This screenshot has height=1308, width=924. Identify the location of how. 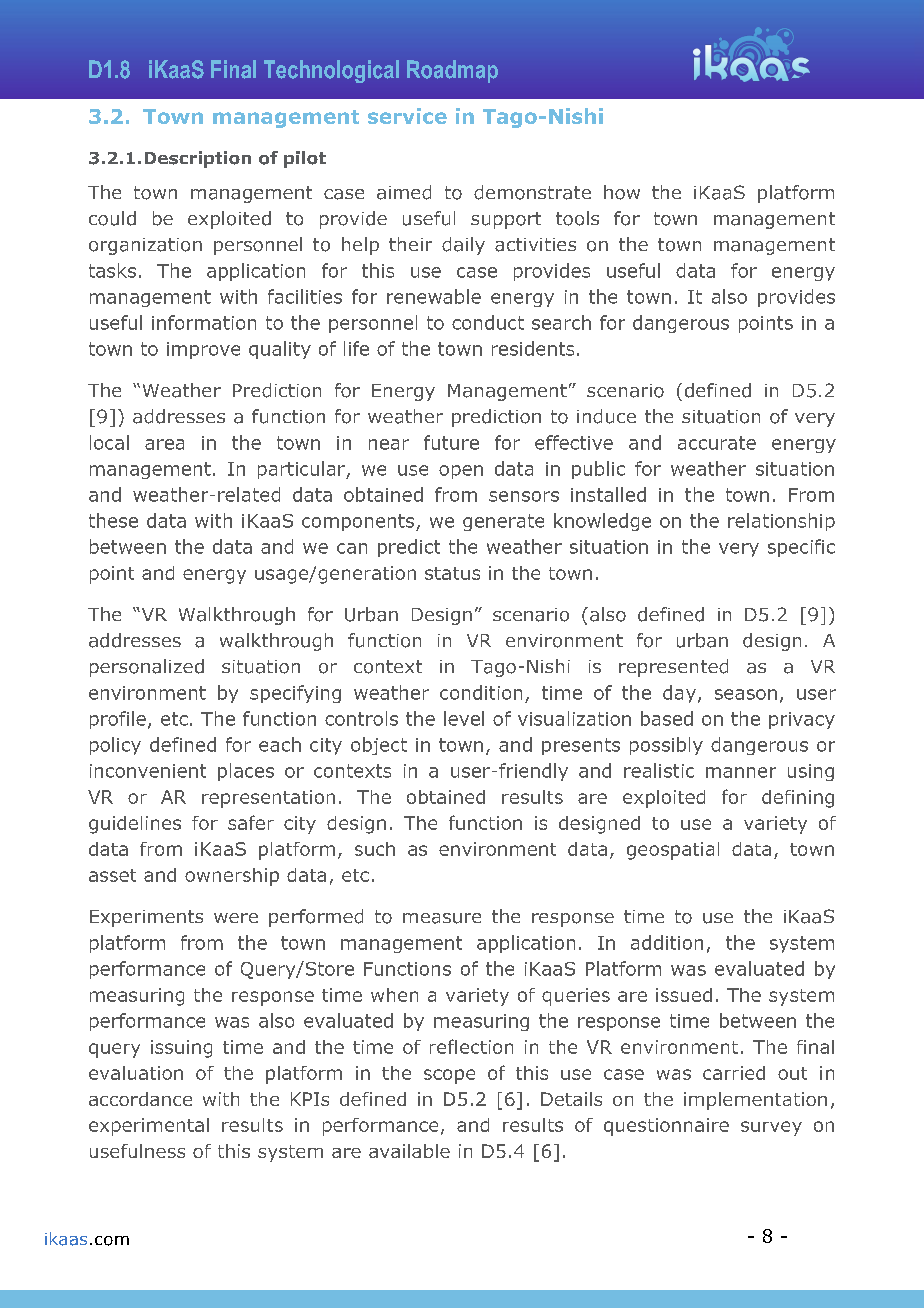
(622, 192).
